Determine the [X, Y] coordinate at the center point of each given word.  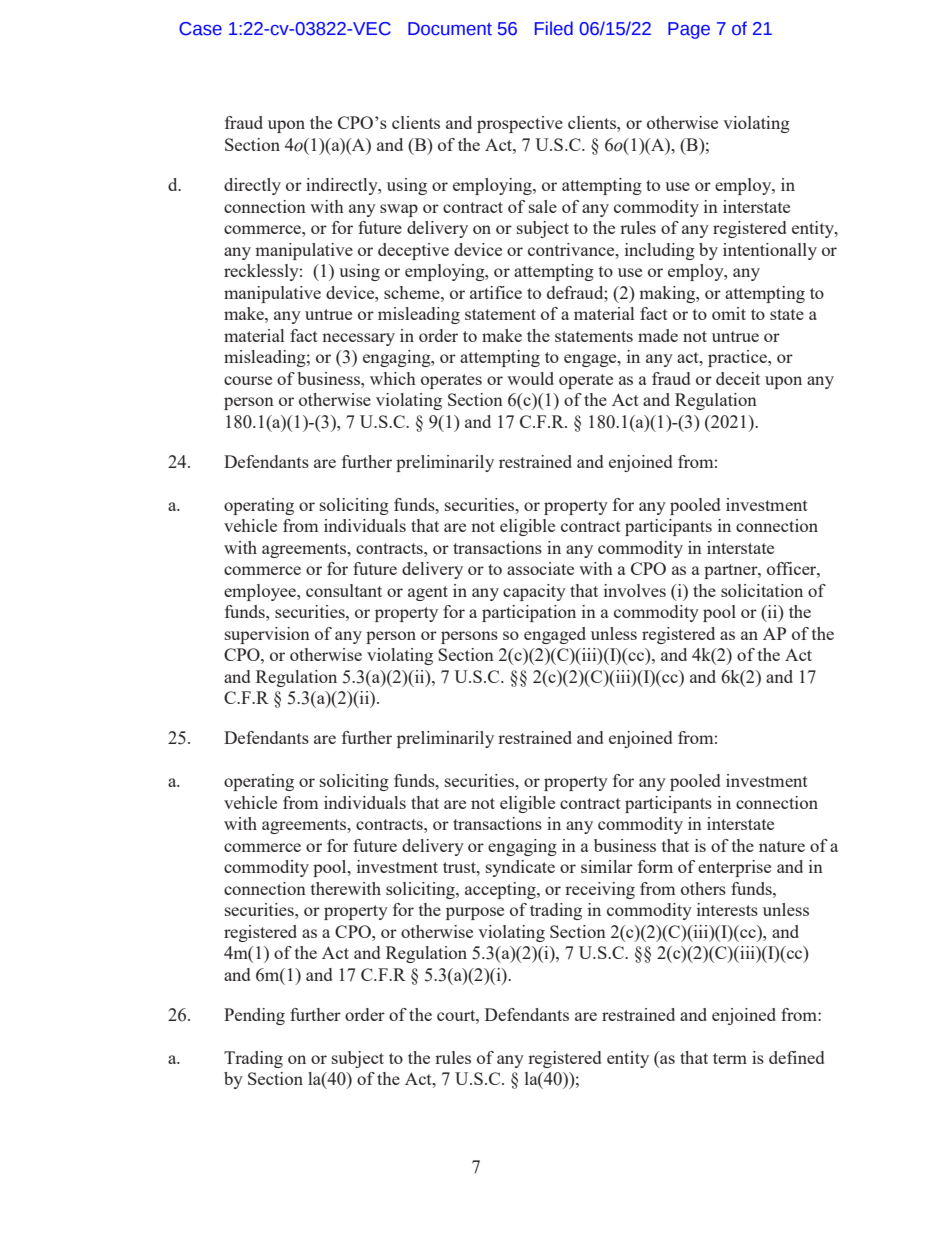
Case [200, 29]
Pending [254, 1016]
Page [689, 30]
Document [450, 29]
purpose [475, 913]
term [730, 1058]
